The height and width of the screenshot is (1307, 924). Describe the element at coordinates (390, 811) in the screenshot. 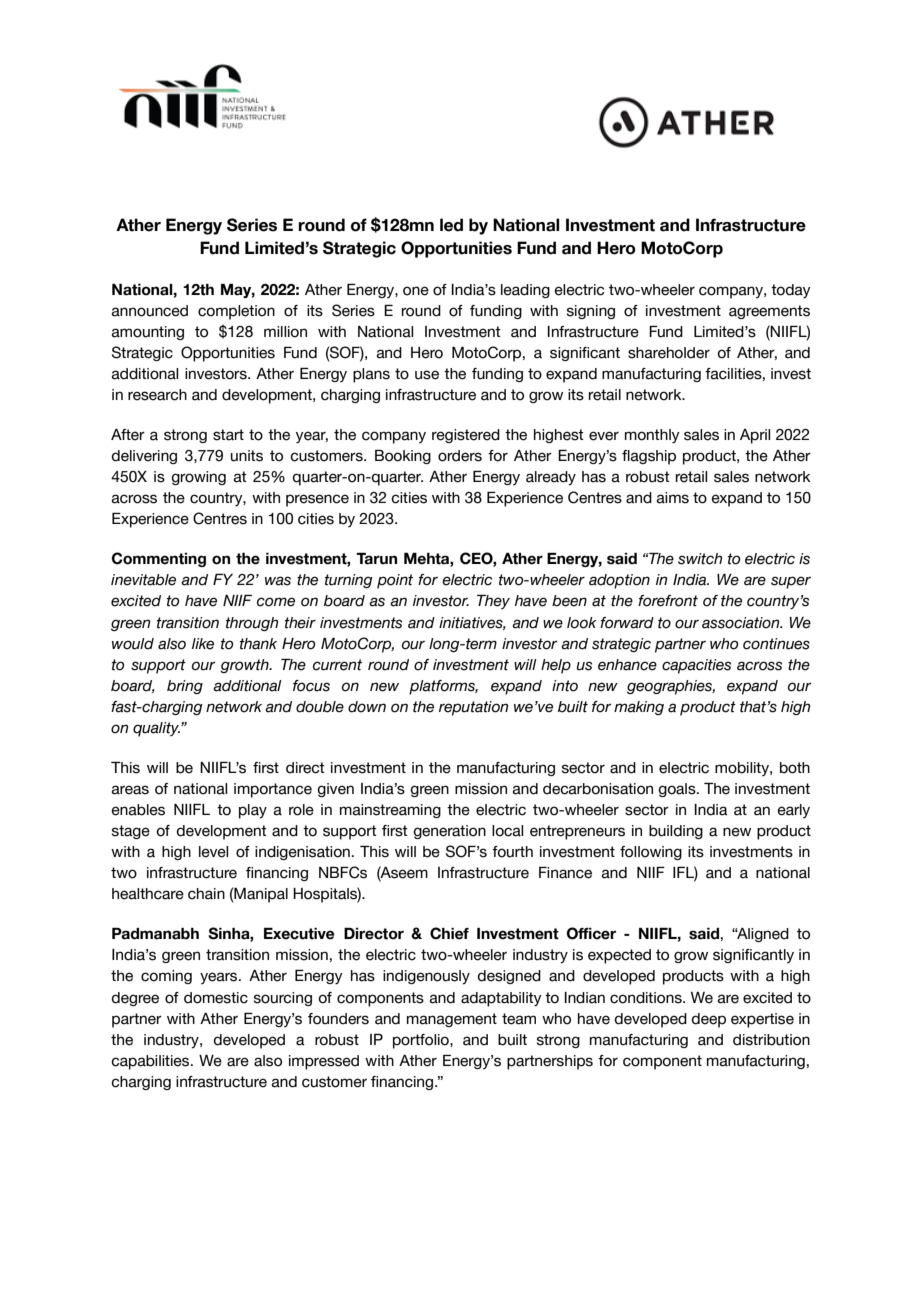

I see `mainstreaming` at that location.
